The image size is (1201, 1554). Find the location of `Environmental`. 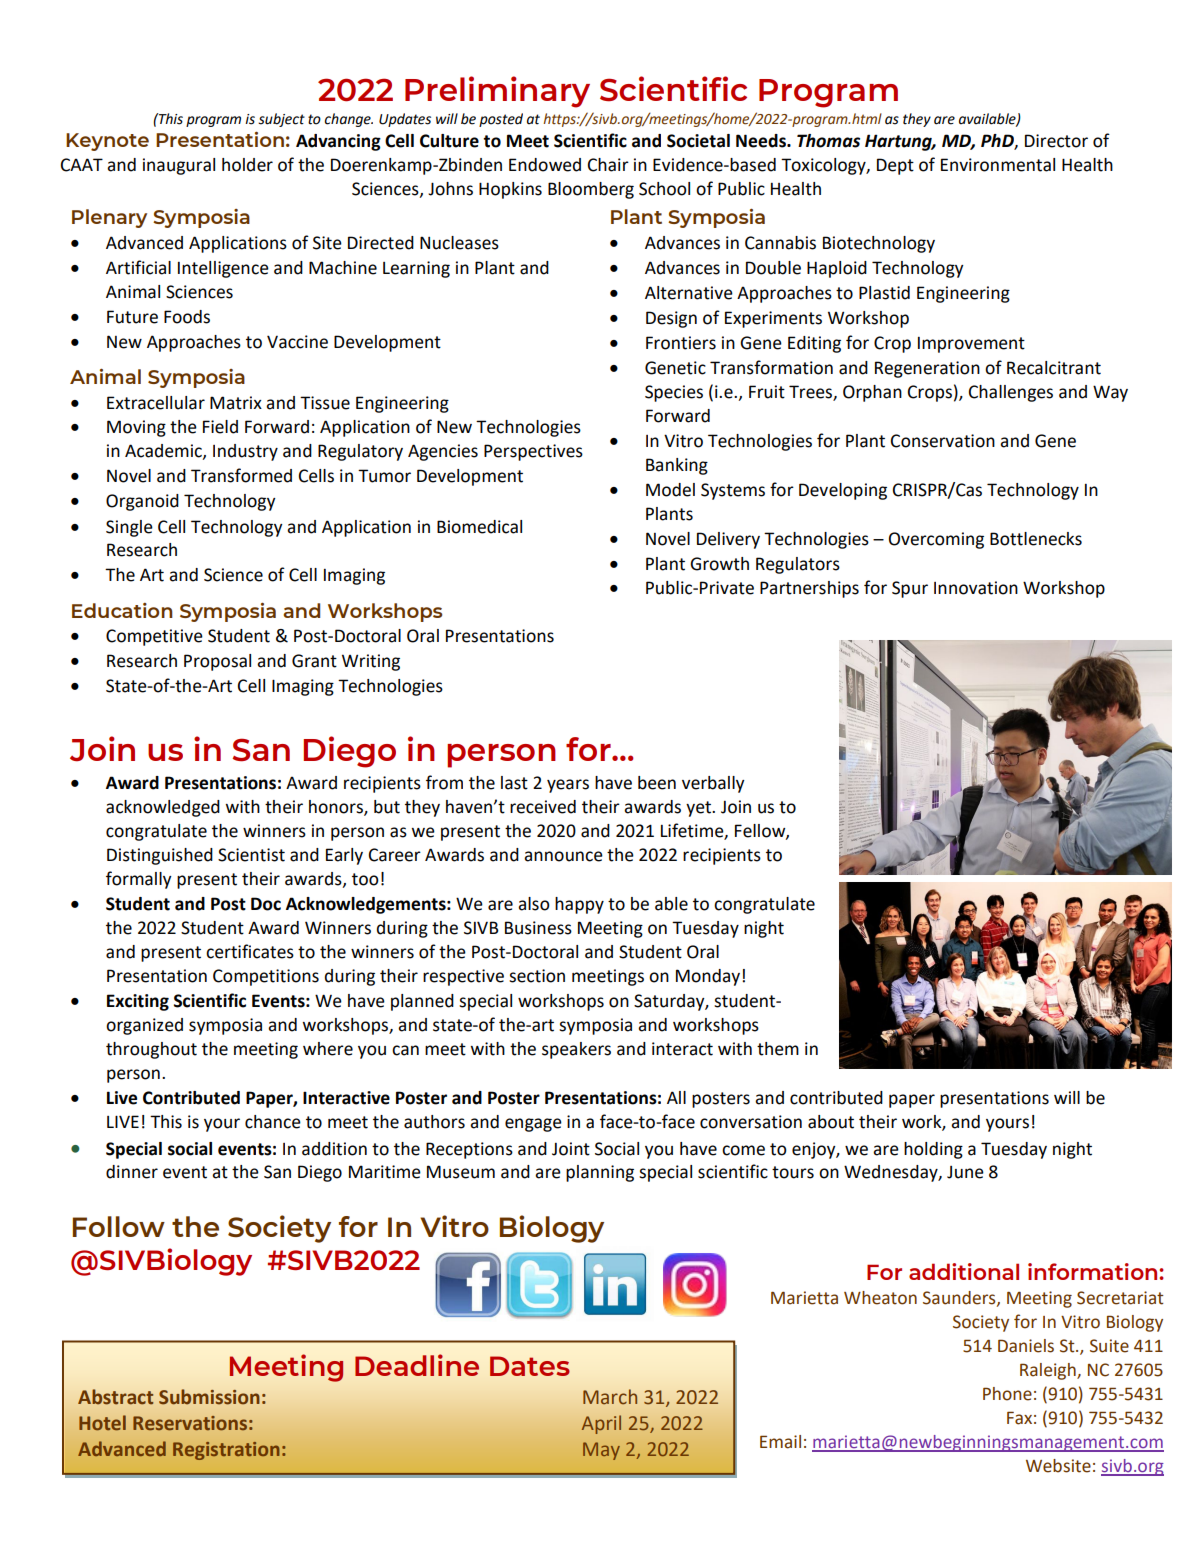

Environmental is located at coordinates (998, 165).
